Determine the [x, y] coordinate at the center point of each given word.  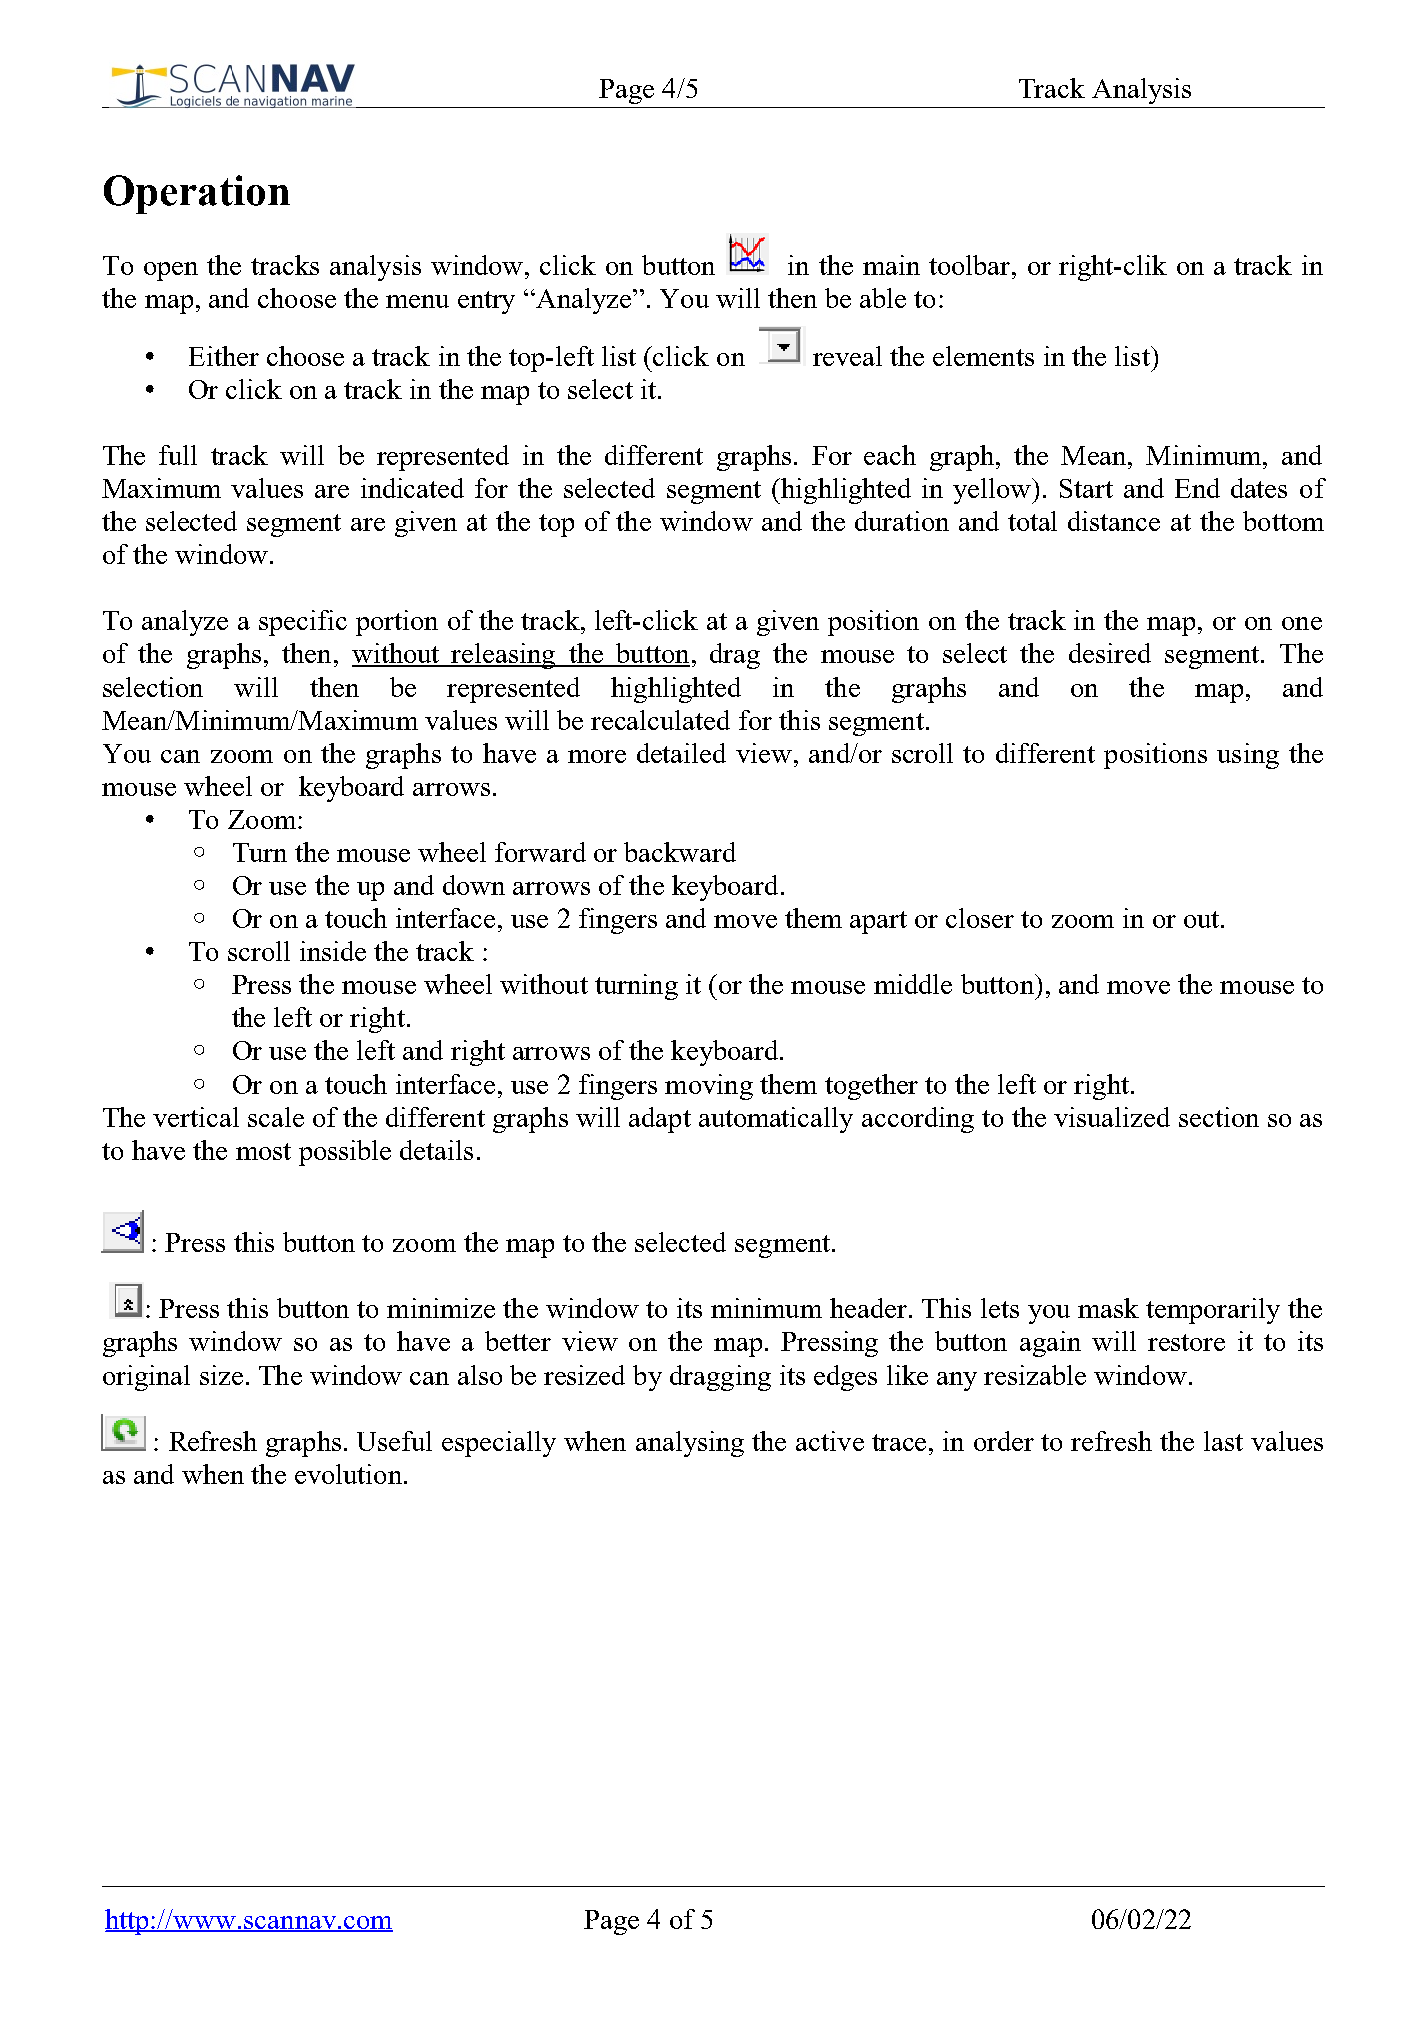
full [178, 455]
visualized [1112, 1117]
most [263, 1151]
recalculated [660, 720]
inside [333, 951]
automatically [776, 1120]
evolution [350, 1474]
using [1248, 756]
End [1197, 488]
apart [878, 922]
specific [303, 623]
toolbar [971, 265]
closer [980, 918]
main [891, 265]
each [890, 455]
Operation [197, 194]
